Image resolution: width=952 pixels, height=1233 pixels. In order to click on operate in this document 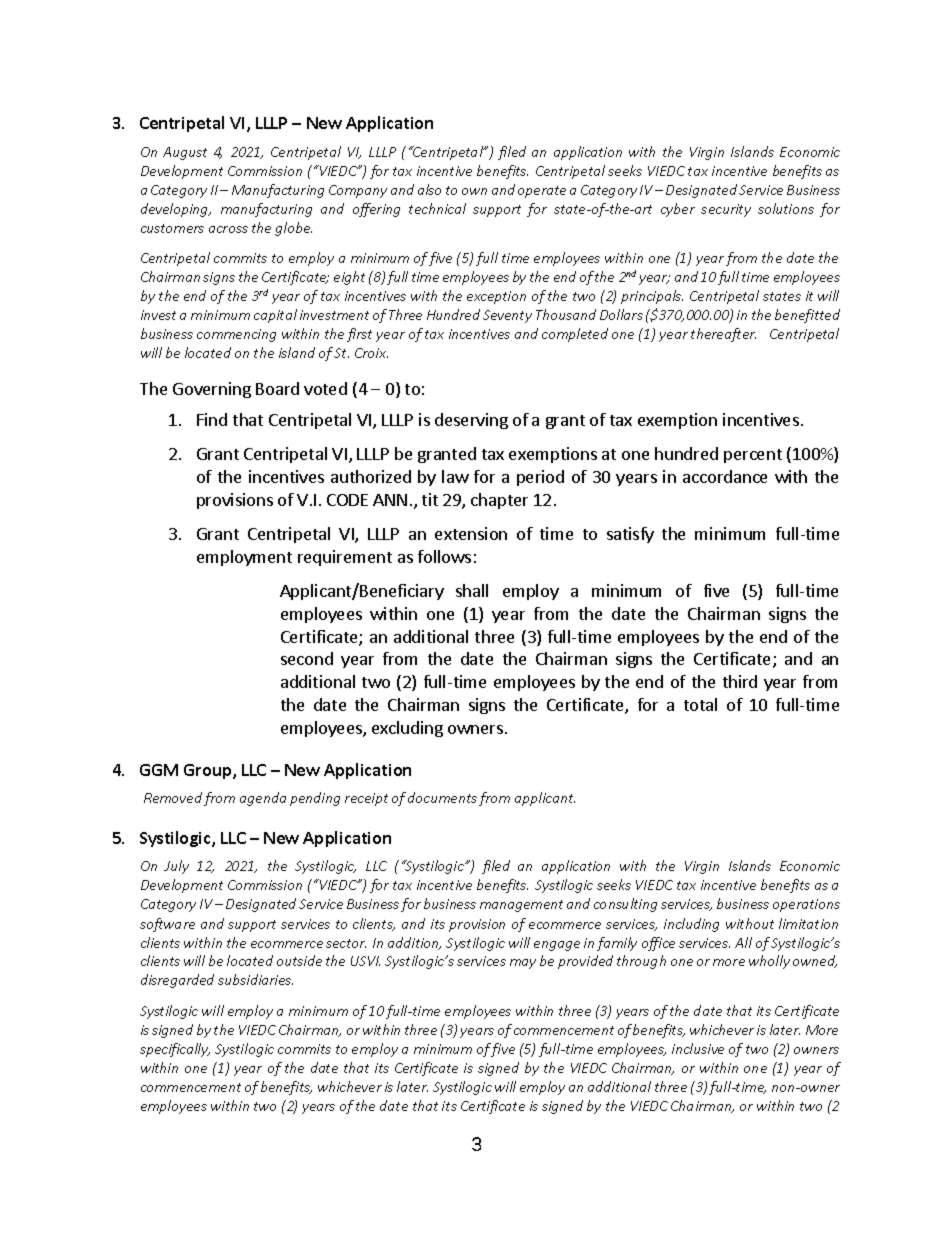, I will do `click(542, 192)`.
